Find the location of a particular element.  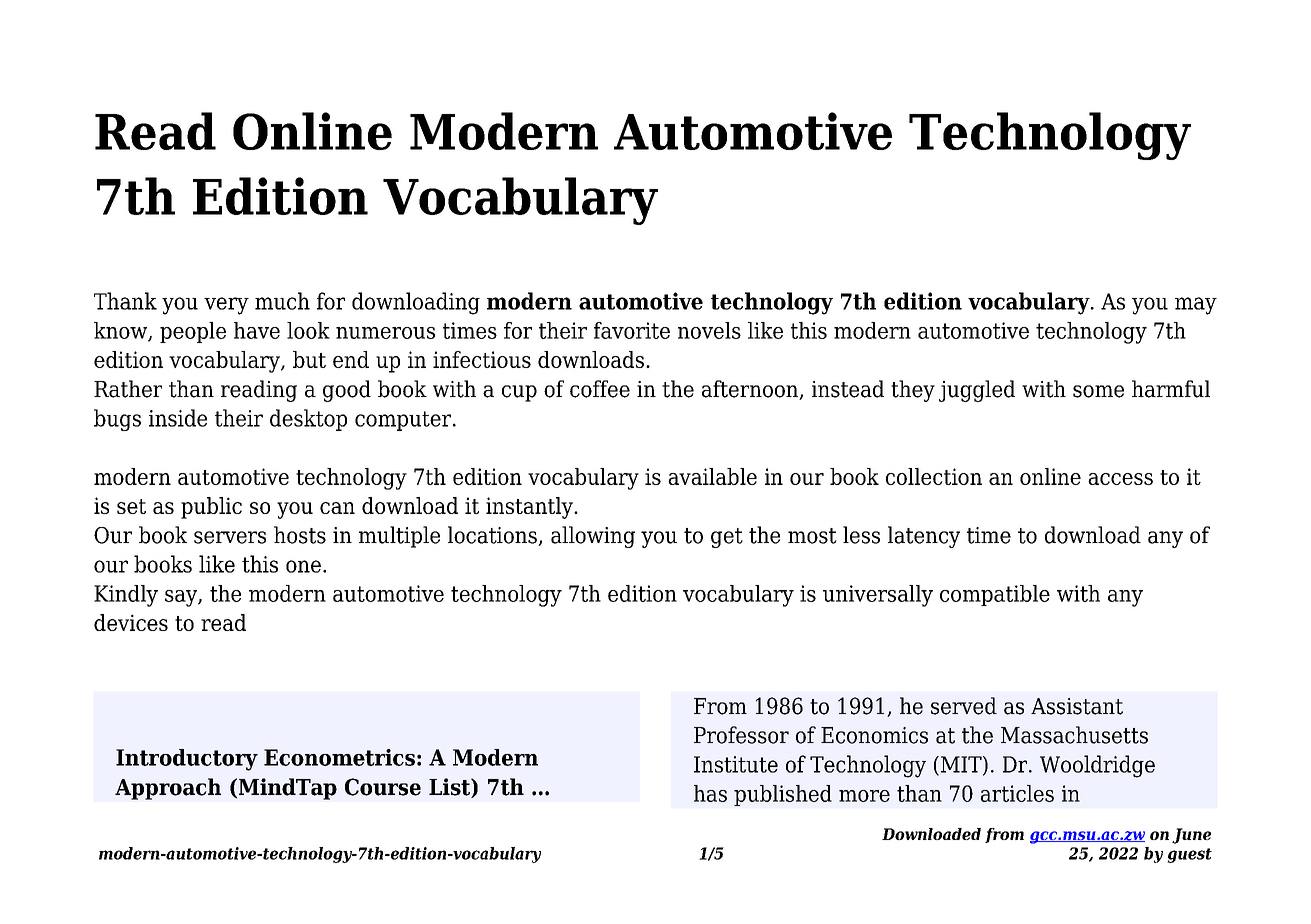

very is located at coordinates (226, 306).
